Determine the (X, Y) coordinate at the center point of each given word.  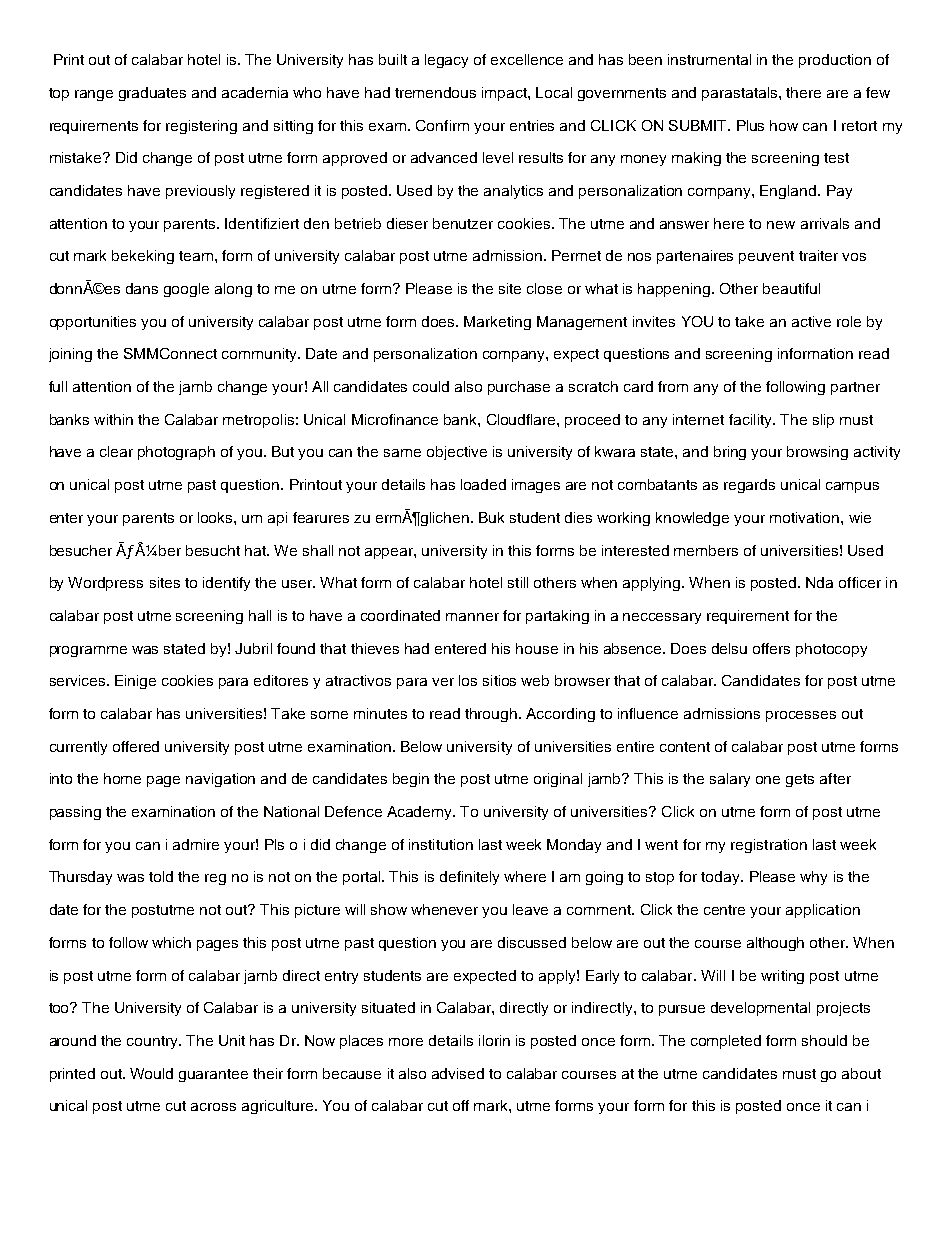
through (491, 715)
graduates (152, 94)
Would (151, 1073)
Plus (750, 125)
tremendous (435, 92)
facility (751, 421)
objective (457, 453)
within (113, 419)
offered (136, 746)
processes (801, 716)
